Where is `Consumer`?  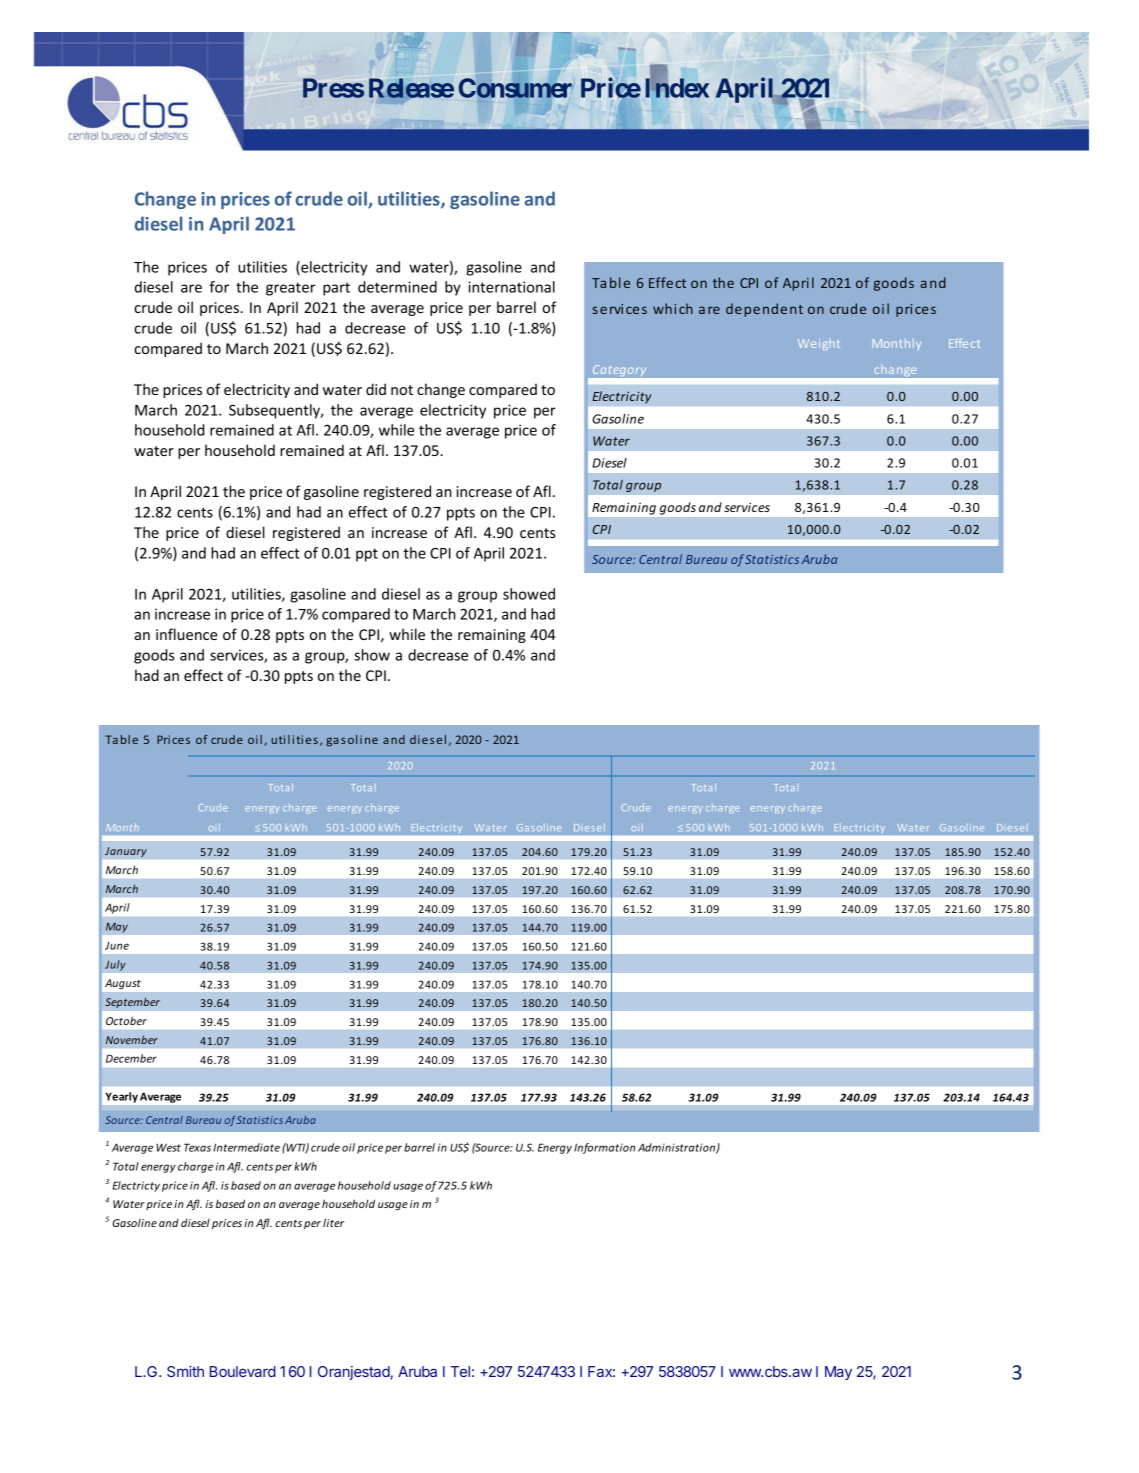 Consumer is located at coordinates (515, 88).
